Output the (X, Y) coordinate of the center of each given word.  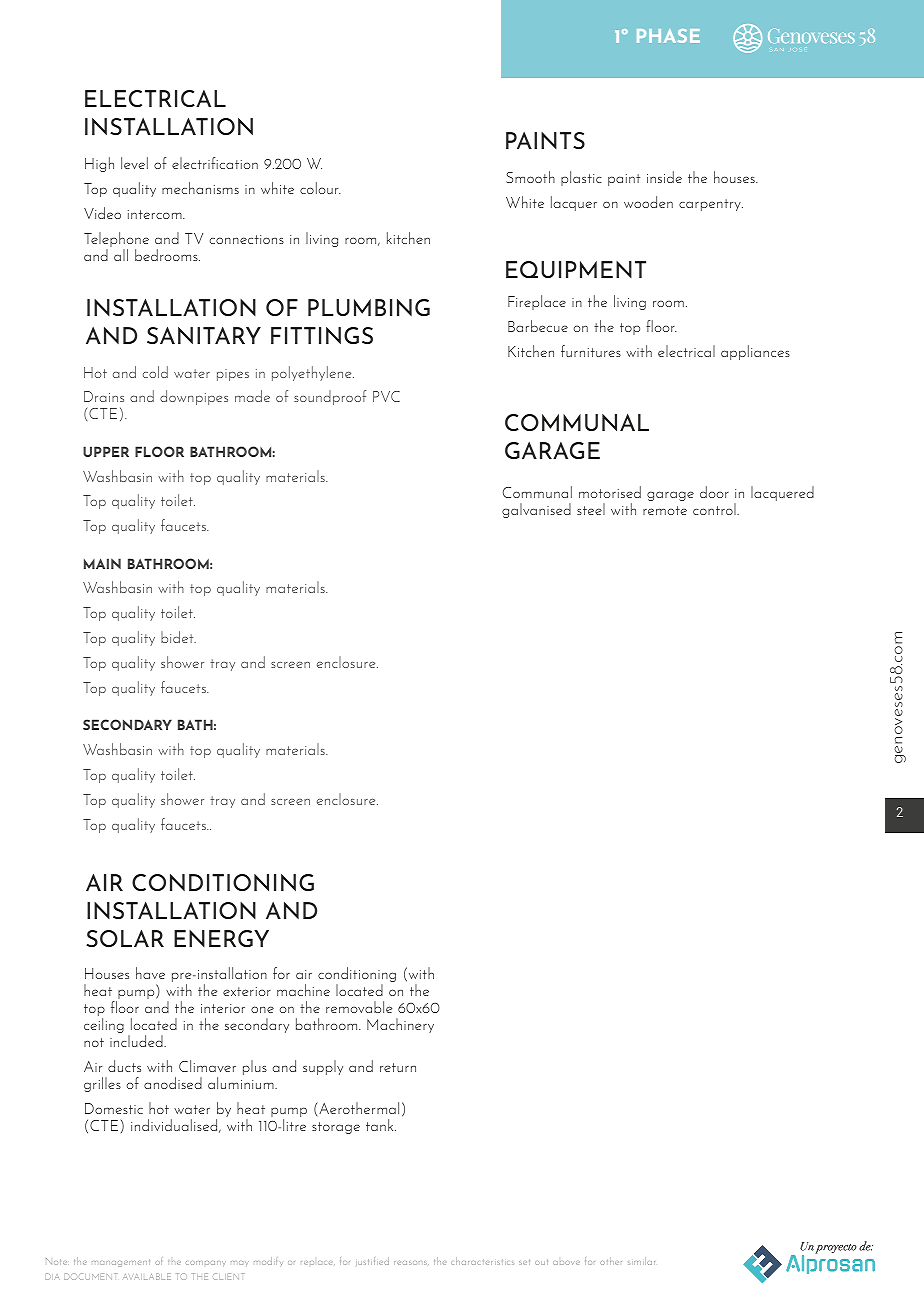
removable (359, 1007)
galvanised (536, 510)
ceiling (104, 1025)
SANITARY (204, 335)
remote (665, 510)
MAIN (102, 563)
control (715, 509)
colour (320, 188)
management (121, 1263)
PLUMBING (369, 307)
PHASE (668, 36)
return (398, 1067)
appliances (755, 352)
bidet (178, 637)
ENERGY (221, 938)
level (134, 163)
